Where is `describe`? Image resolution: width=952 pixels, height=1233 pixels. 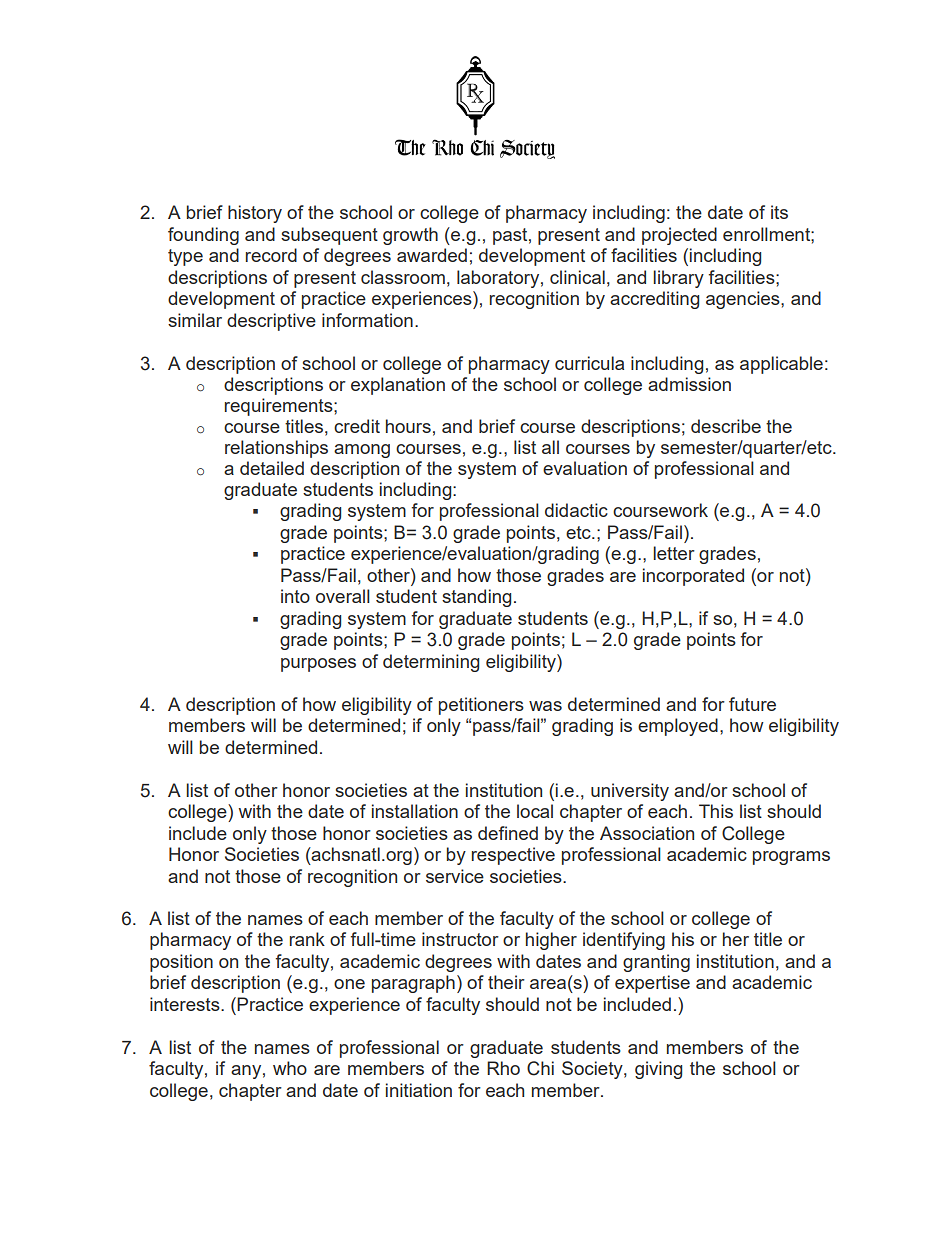 describe is located at coordinates (726, 426).
